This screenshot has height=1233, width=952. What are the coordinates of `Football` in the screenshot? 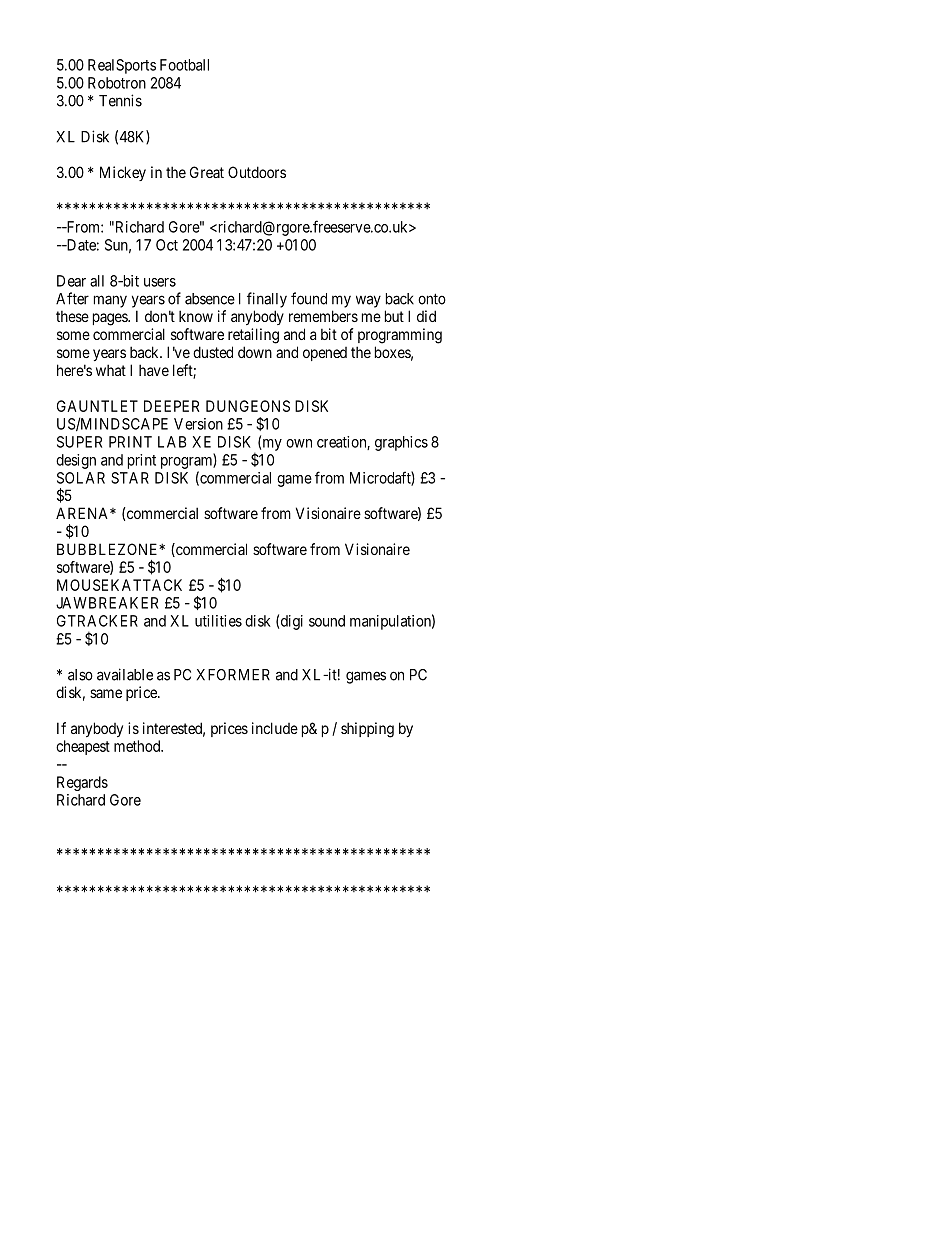 It's located at (184, 65).
